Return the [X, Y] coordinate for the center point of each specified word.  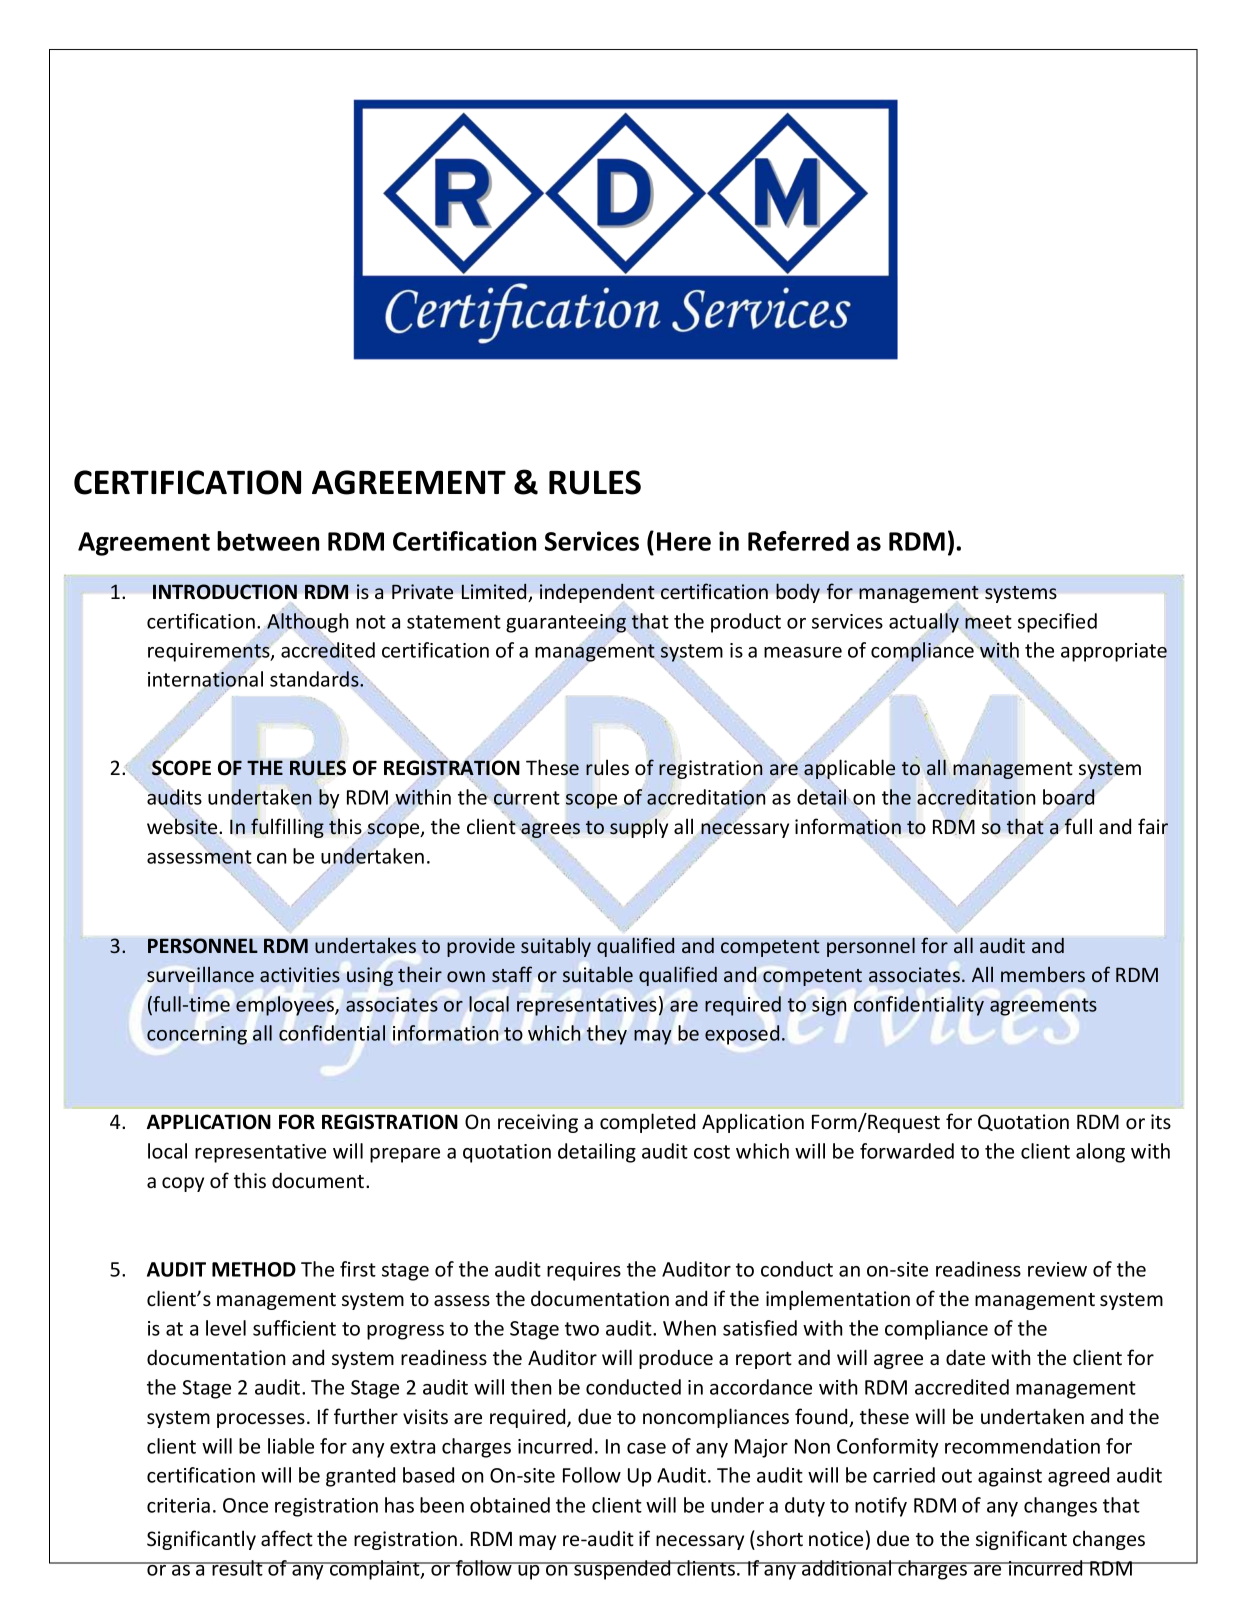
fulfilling [287, 828]
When [689, 1328]
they [607, 1035]
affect [287, 1538]
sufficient [294, 1328]
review [1057, 1269]
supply [639, 828]
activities [300, 974]
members [1043, 974]
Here [684, 541]
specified [1057, 623]
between [268, 541]
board [1069, 798]
